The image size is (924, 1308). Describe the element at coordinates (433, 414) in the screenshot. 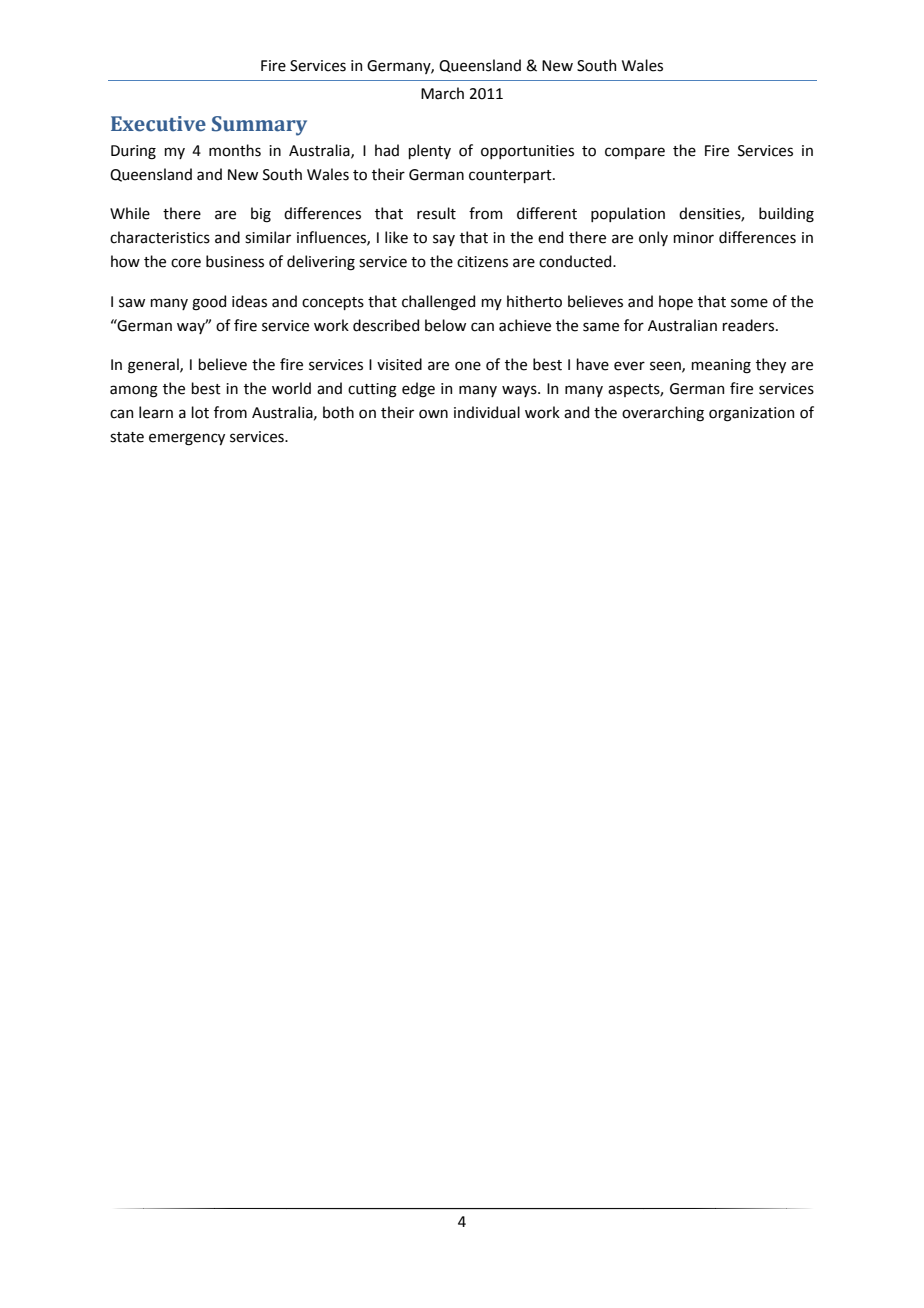

I see `own` at that location.
